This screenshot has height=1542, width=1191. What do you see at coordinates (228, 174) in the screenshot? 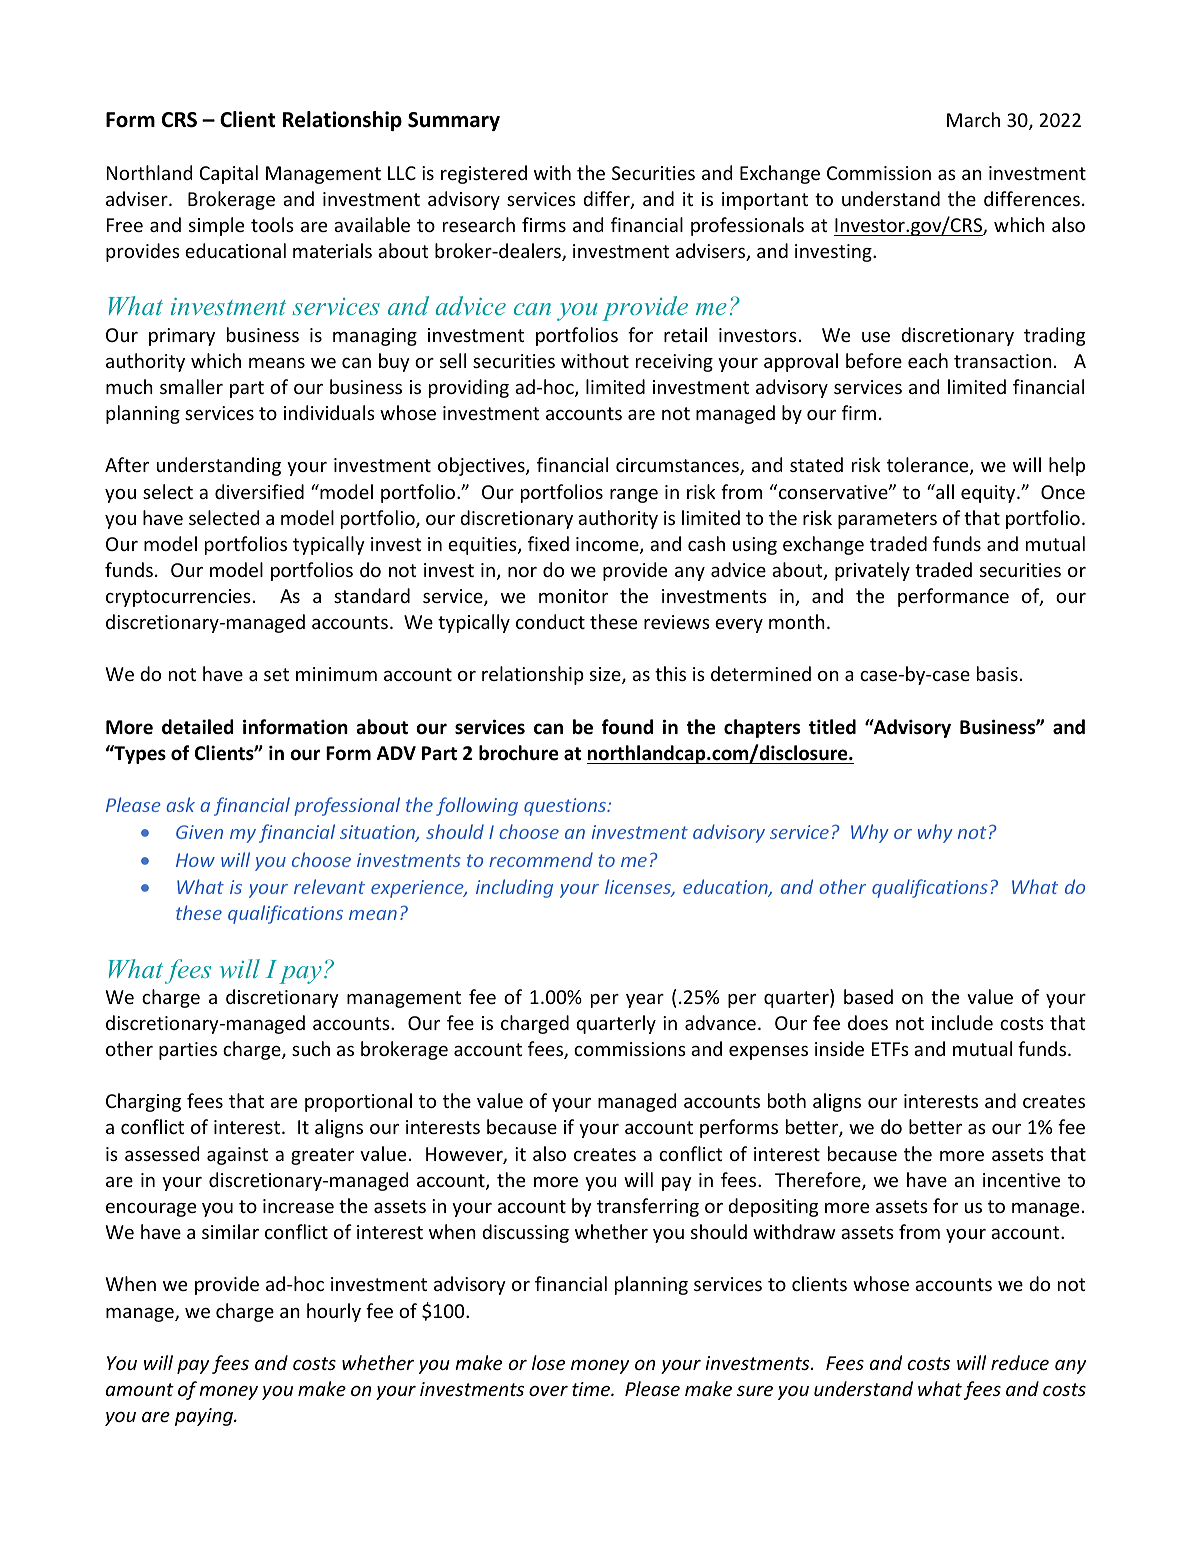
I see `Capital` at bounding box center [228, 174].
